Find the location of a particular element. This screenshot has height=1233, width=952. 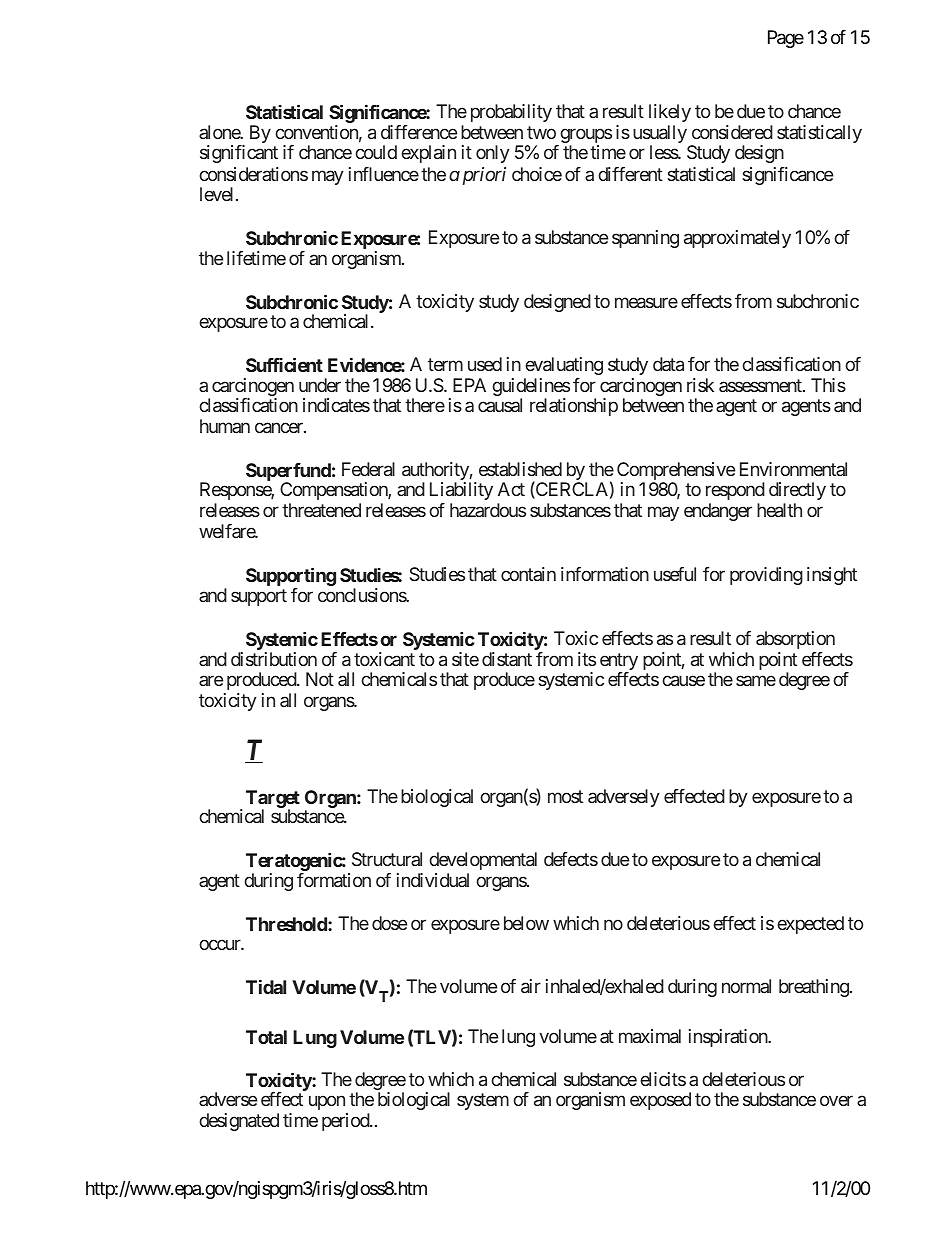

providing is located at coordinates (766, 576).
